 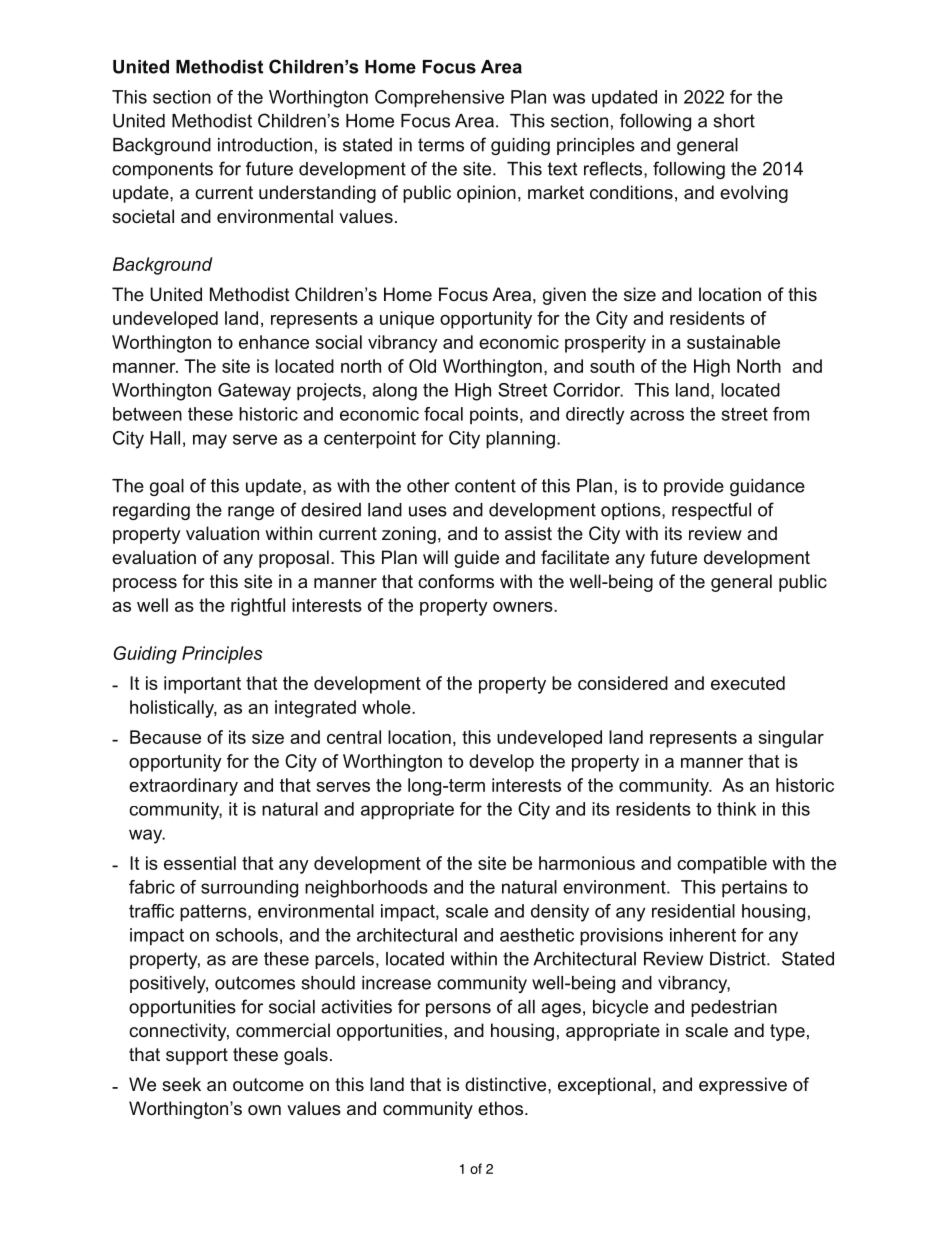 What do you see at coordinates (387, 707) in the document?
I see `whole` at bounding box center [387, 707].
